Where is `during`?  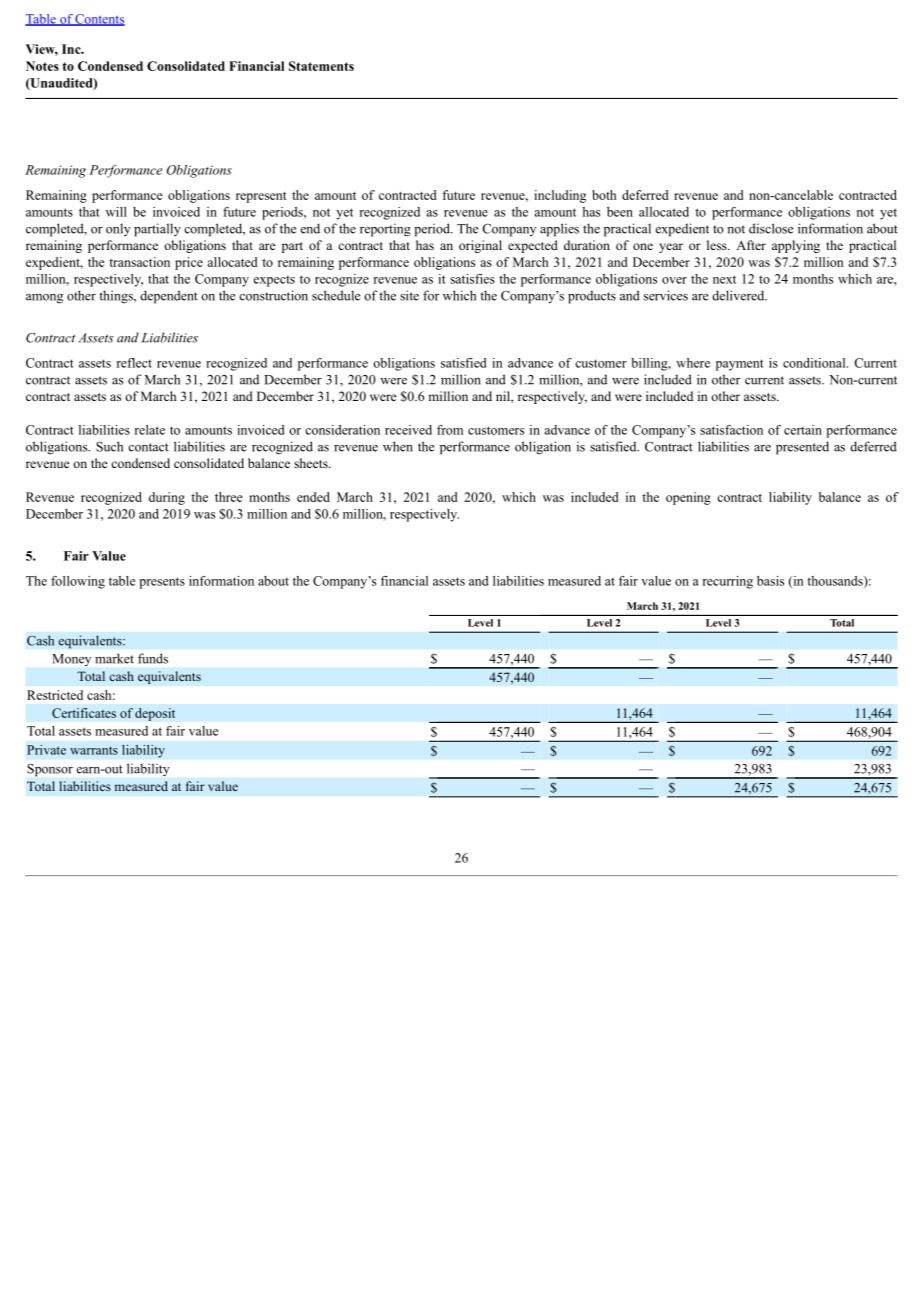
during is located at coordinates (167, 498).
